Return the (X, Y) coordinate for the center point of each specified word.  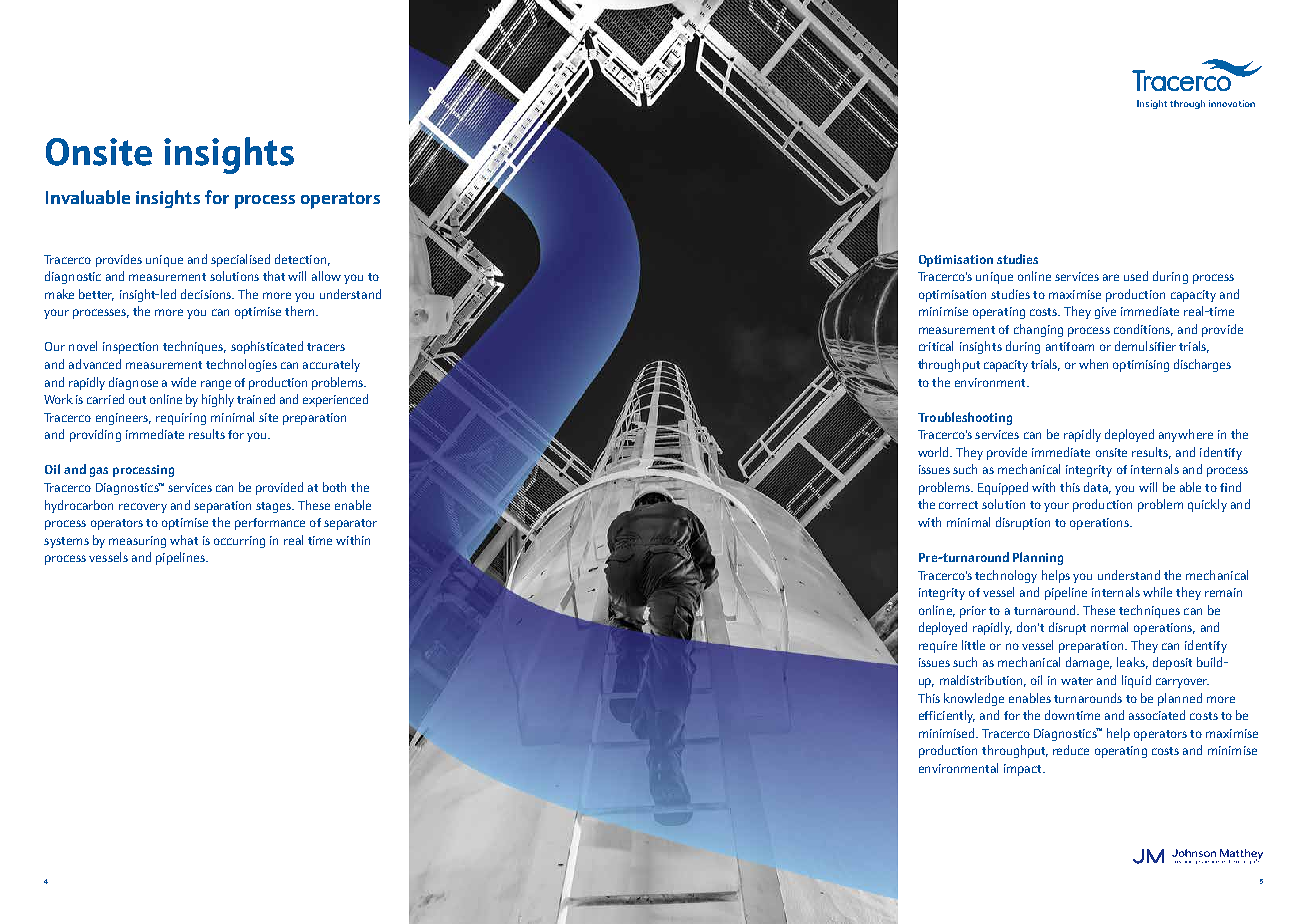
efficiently (947, 716)
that (274, 276)
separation (222, 507)
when (1093, 364)
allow (326, 276)
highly (218, 400)
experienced (335, 400)
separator (350, 524)
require (938, 647)
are (1111, 277)
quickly (1207, 505)
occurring (239, 542)
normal (1109, 627)
